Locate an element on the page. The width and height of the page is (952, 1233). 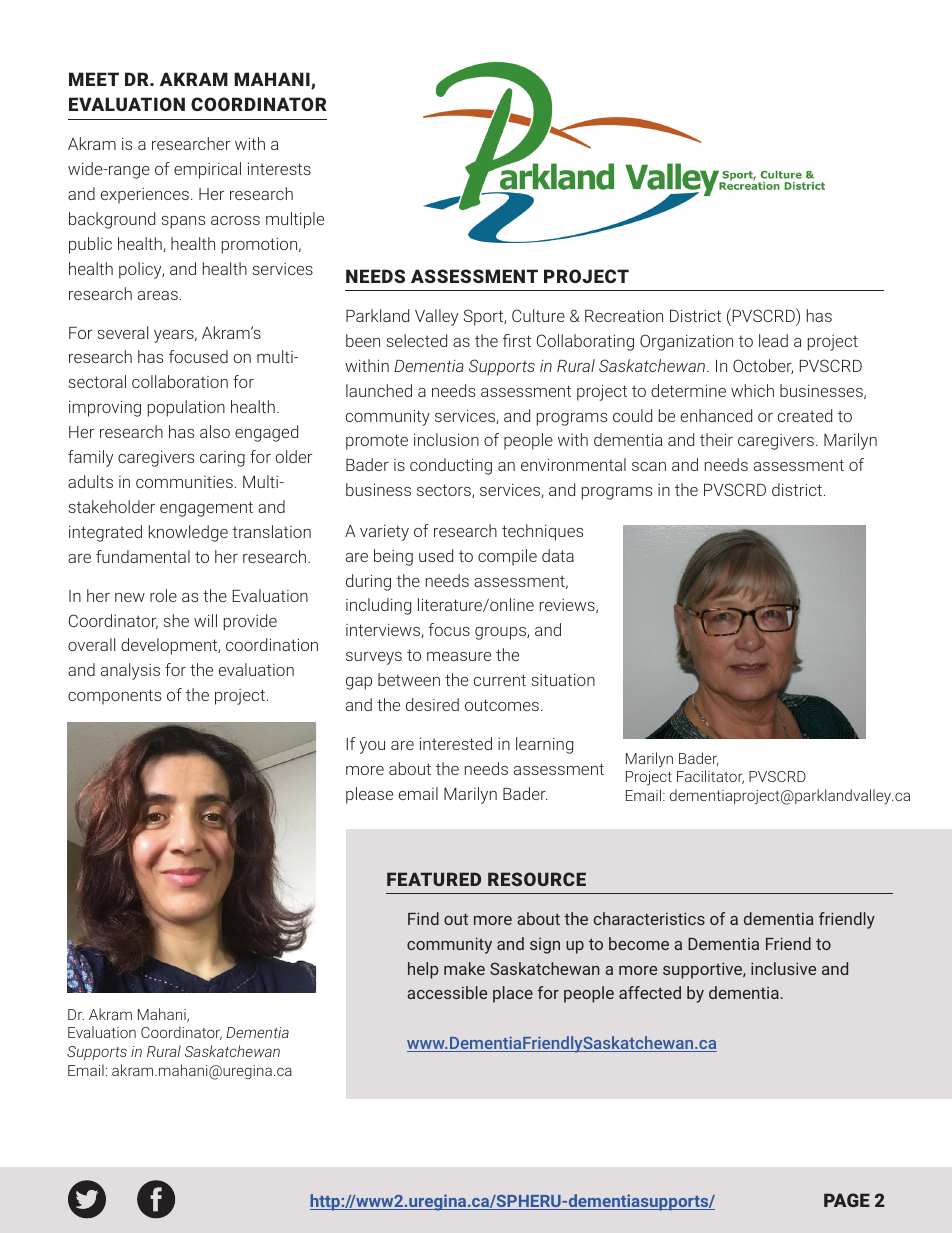
place is located at coordinates (513, 994).
